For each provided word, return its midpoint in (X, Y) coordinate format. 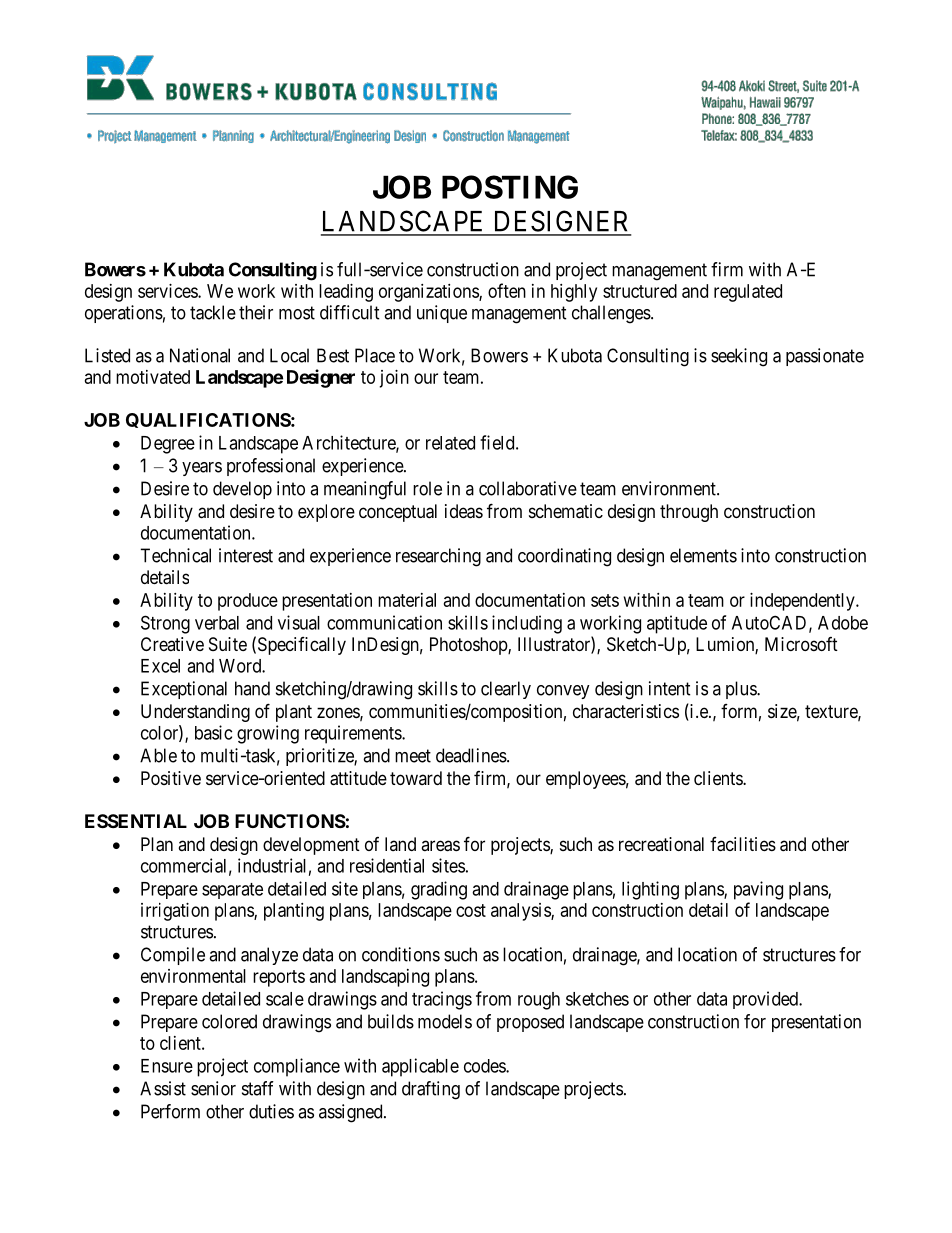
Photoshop (469, 646)
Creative (172, 644)
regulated (748, 293)
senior (213, 1088)
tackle (213, 312)
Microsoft (801, 644)
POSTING (510, 187)
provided (766, 1000)
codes (485, 1066)
